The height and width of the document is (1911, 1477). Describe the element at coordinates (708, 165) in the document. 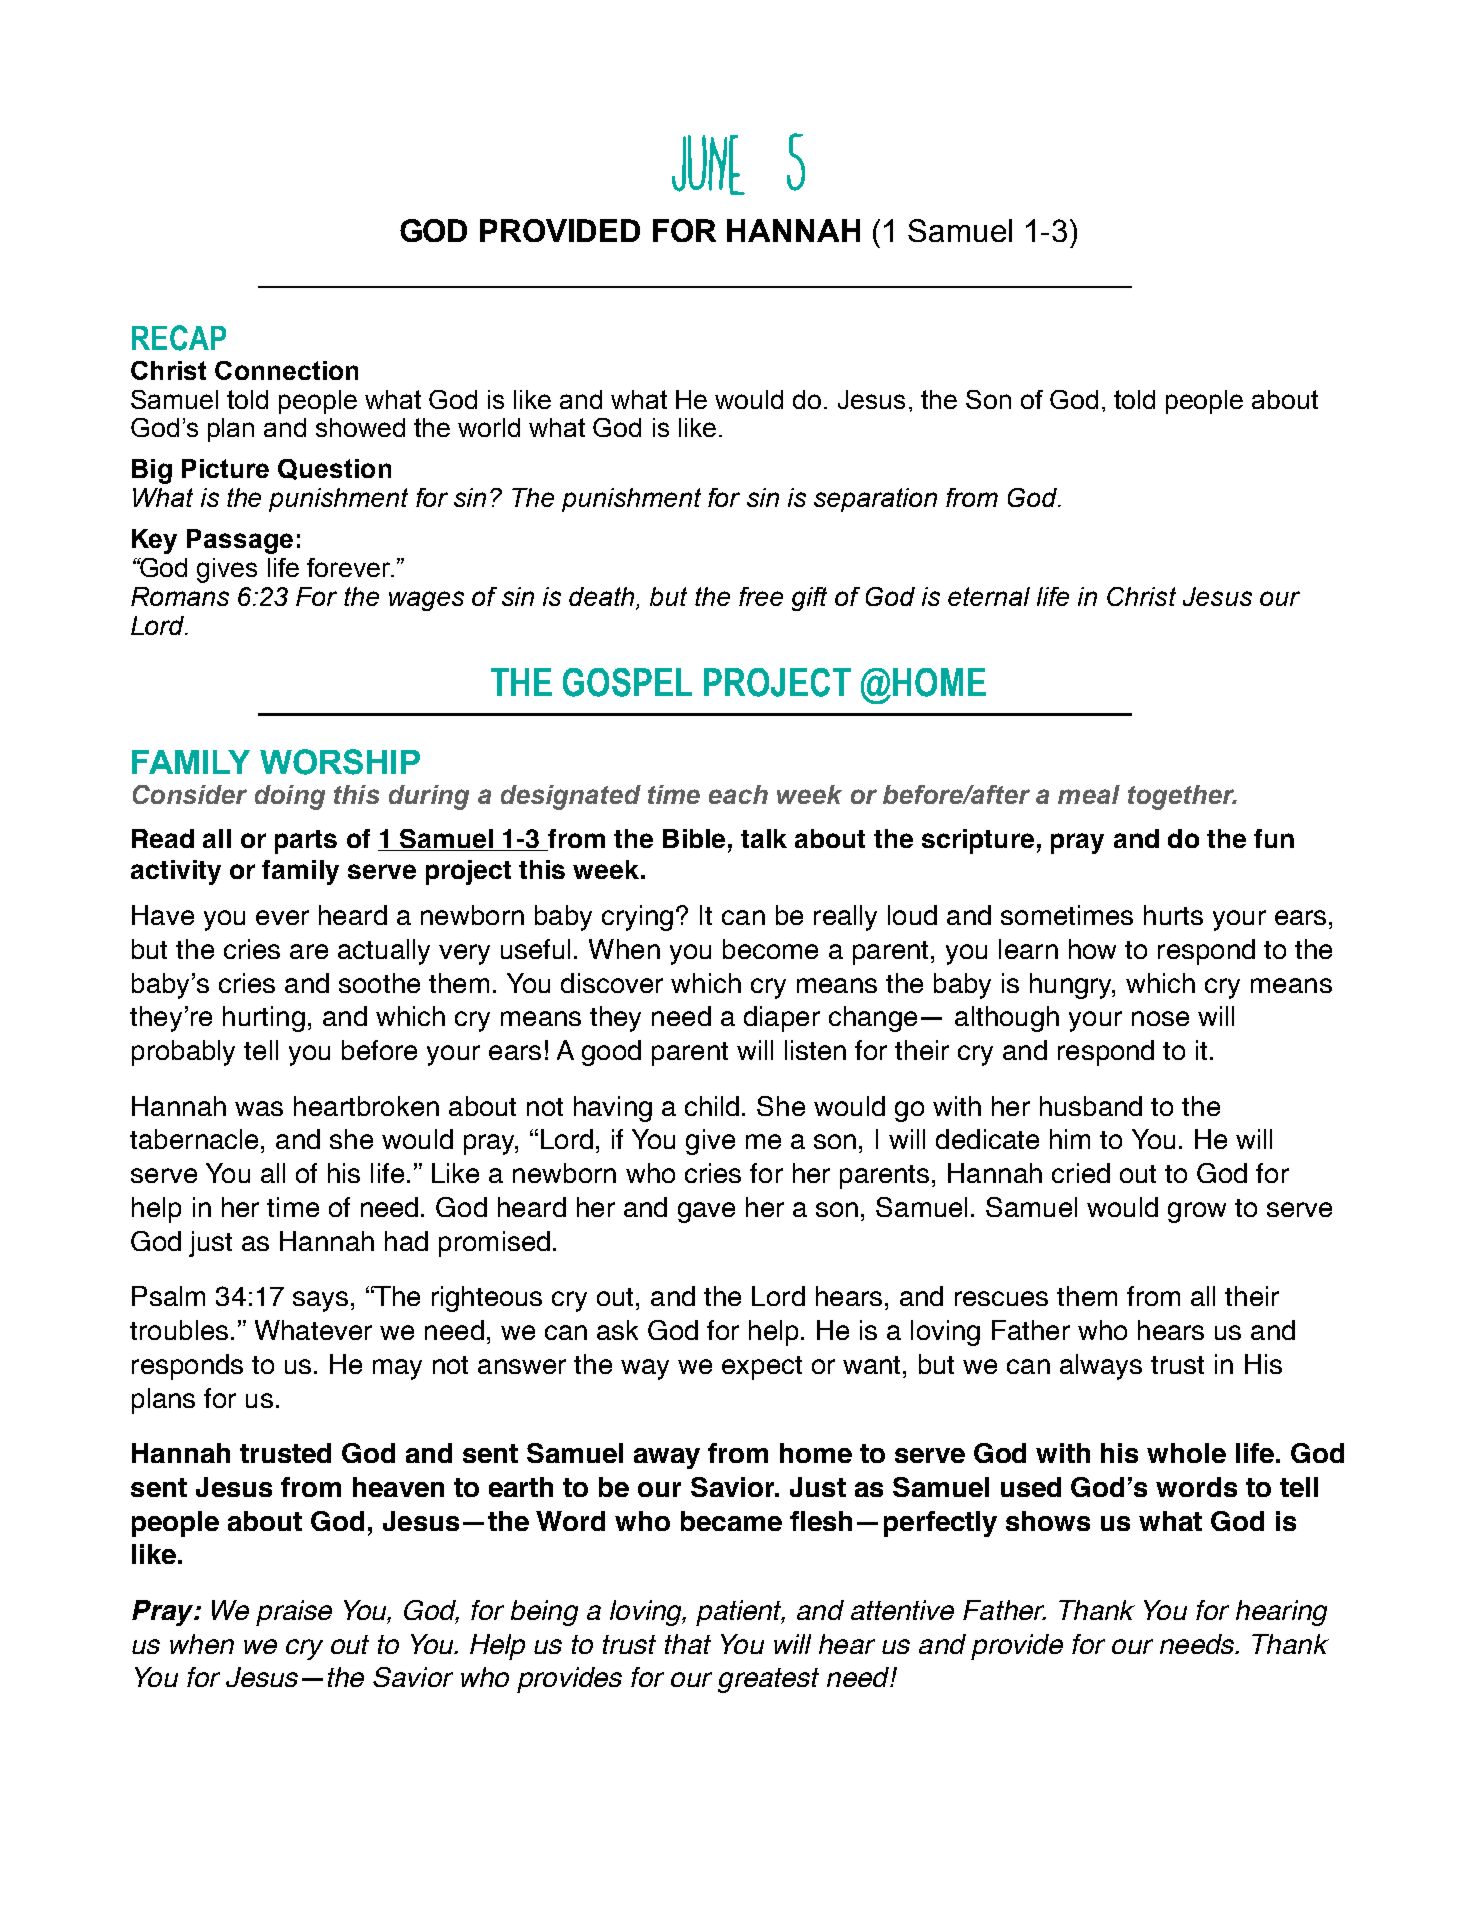

I see `June` at that location.
